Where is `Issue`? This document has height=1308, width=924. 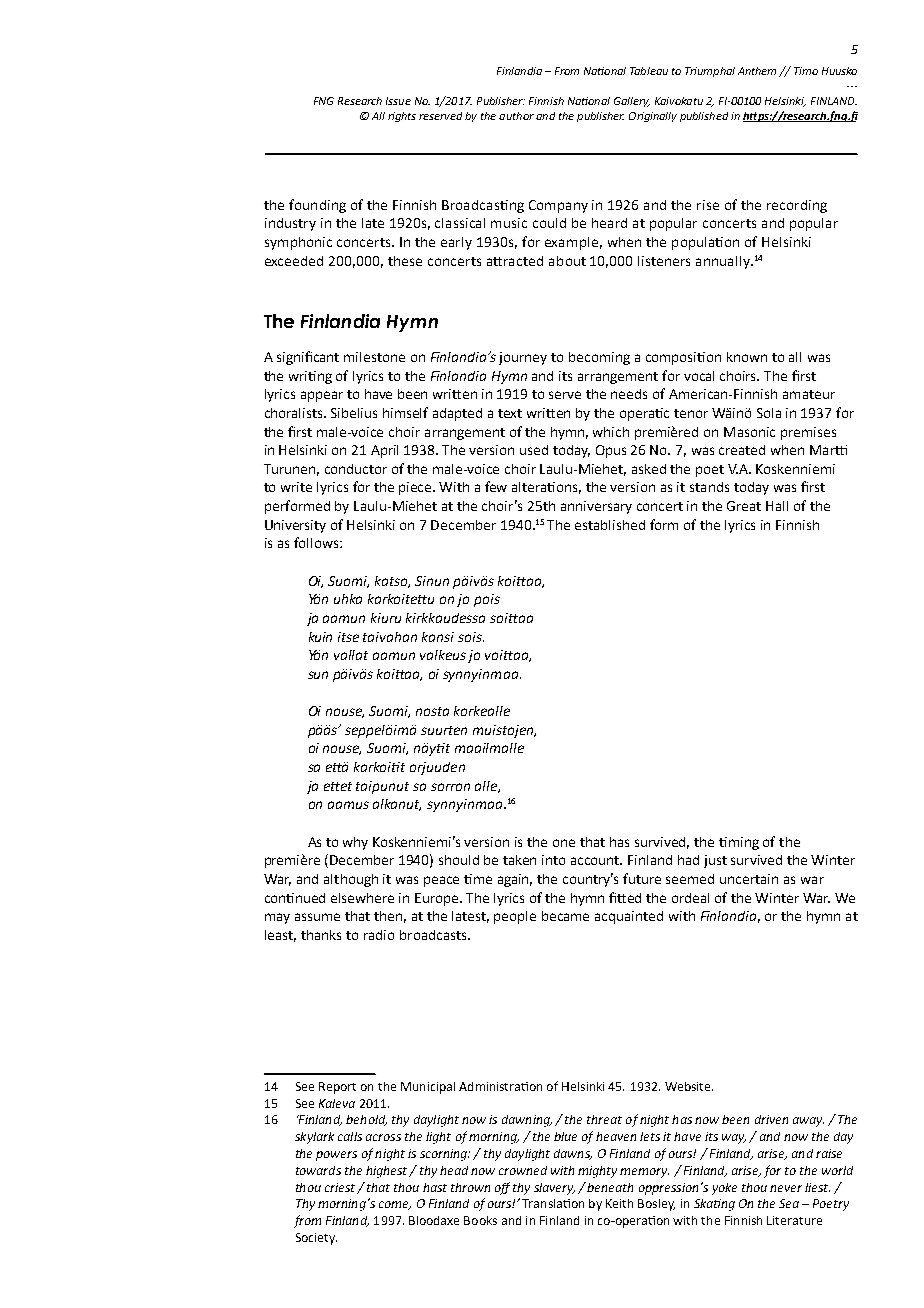 Issue is located at coordinates (398, 101).
